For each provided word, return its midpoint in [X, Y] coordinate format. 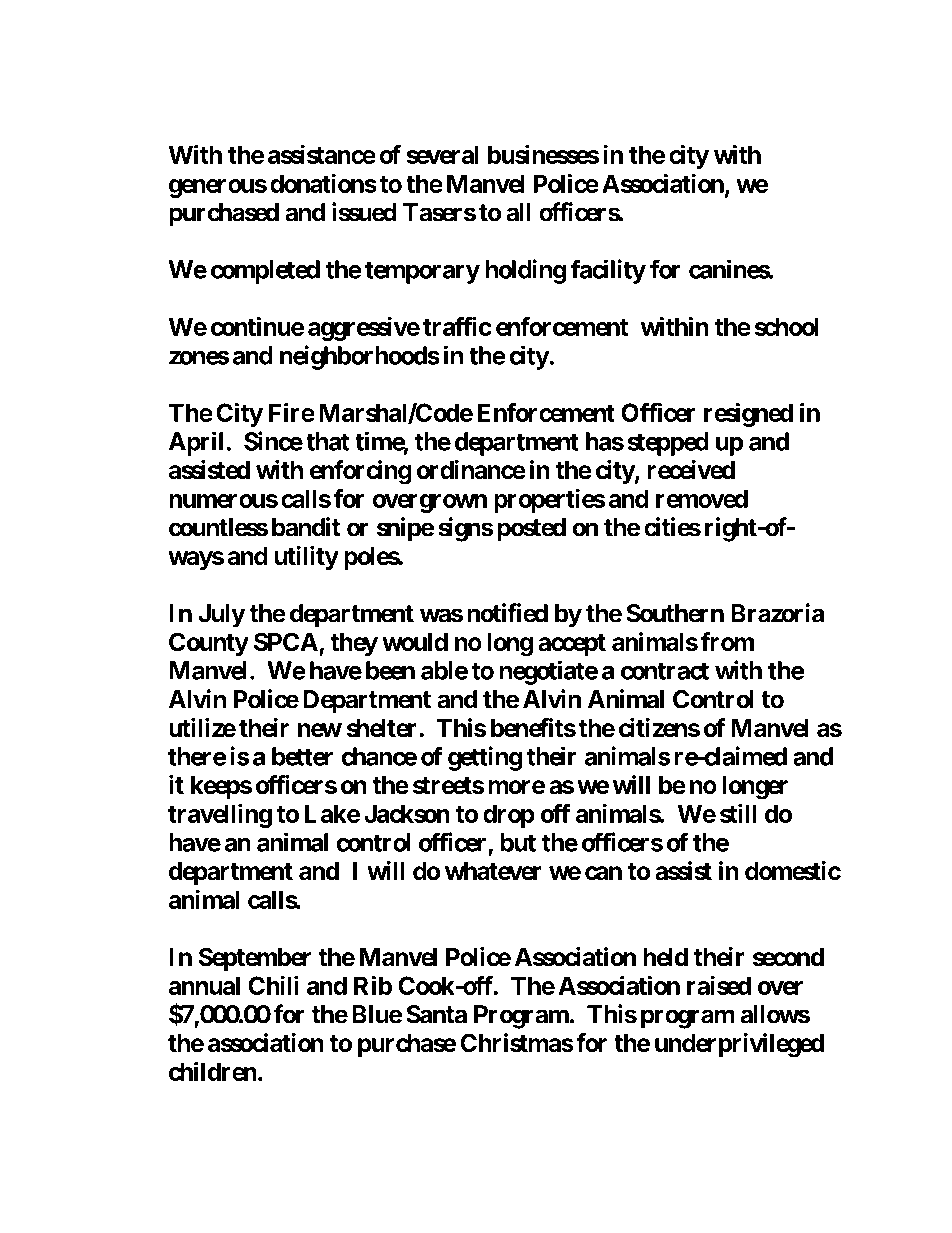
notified [507, 613]
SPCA [287, 643]
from [727, 642]
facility [608, 271]
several [442, 154]
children [213, 1071]
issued [364, 212]
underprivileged [739, 1045]
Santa [436, 1014]
